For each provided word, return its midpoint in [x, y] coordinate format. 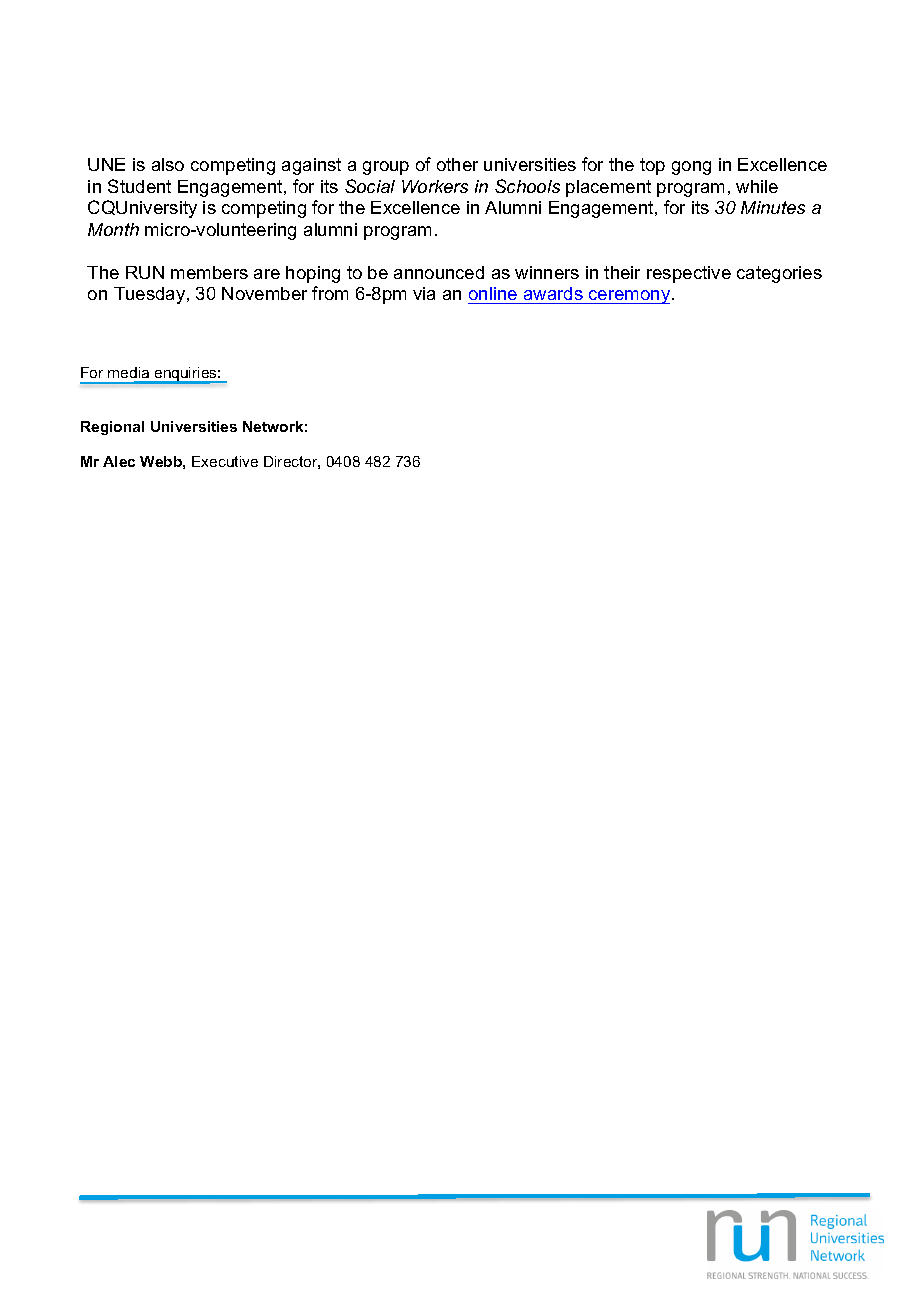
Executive [225, 461]
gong [691, 168]
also [168, 164]
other [457, 164]
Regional [112, 428]
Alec [119, 461]
